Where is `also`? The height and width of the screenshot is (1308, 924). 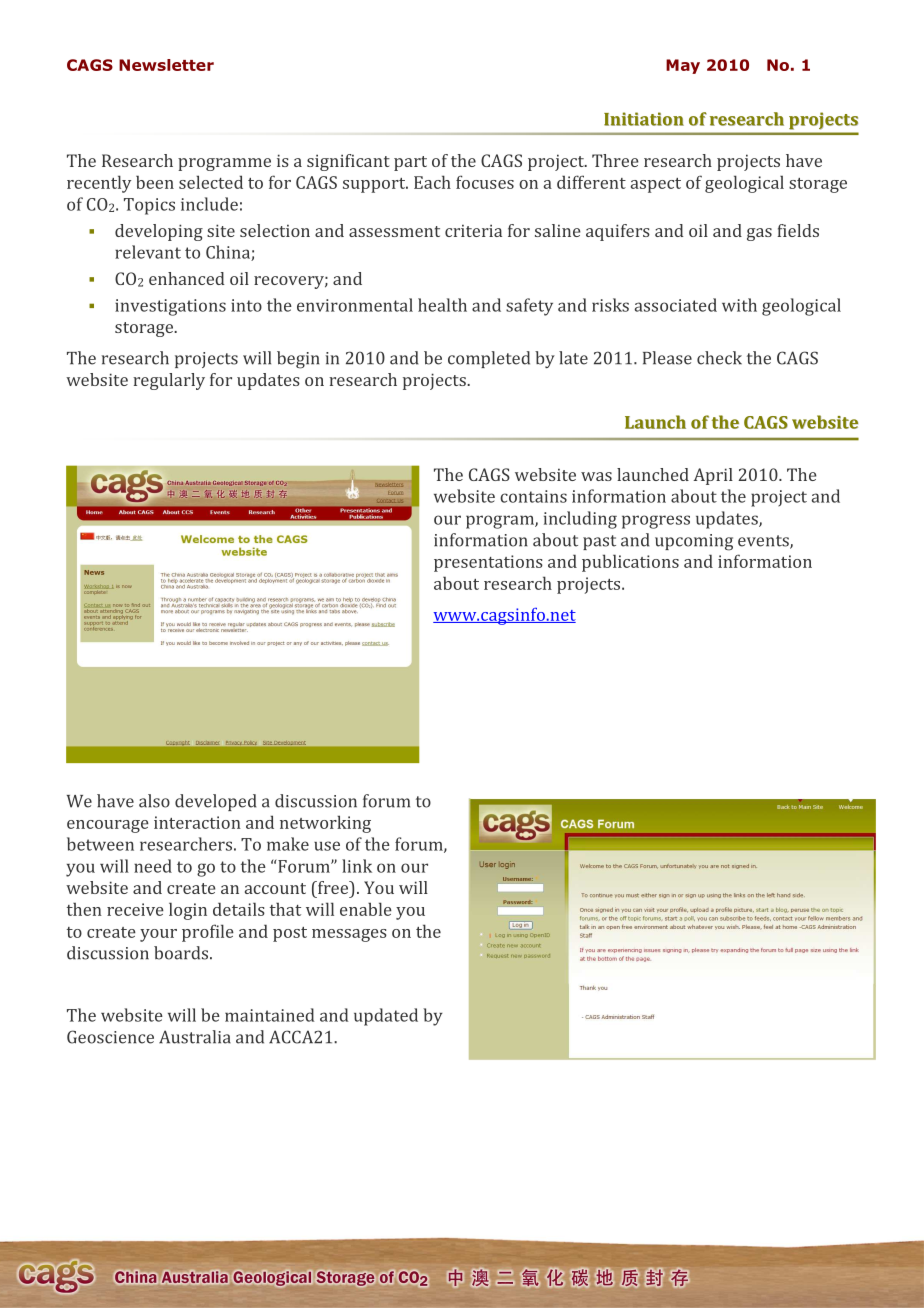 also is located at coordinates (154, 801).
